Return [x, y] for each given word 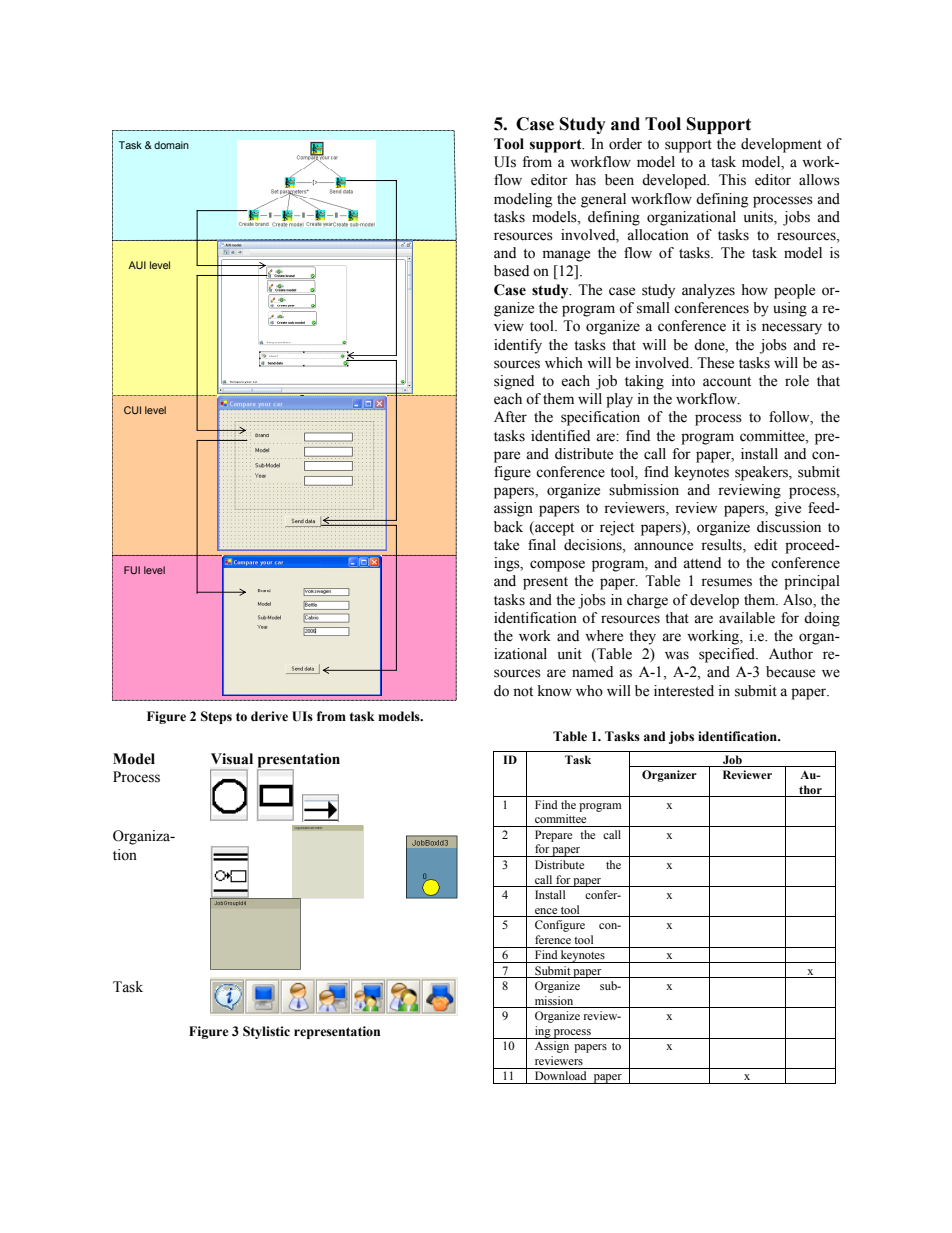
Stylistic [266, 1032]
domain [171, 145]
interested [684, 691]
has [585, 180]
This [732, 180]
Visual [232, 759]
